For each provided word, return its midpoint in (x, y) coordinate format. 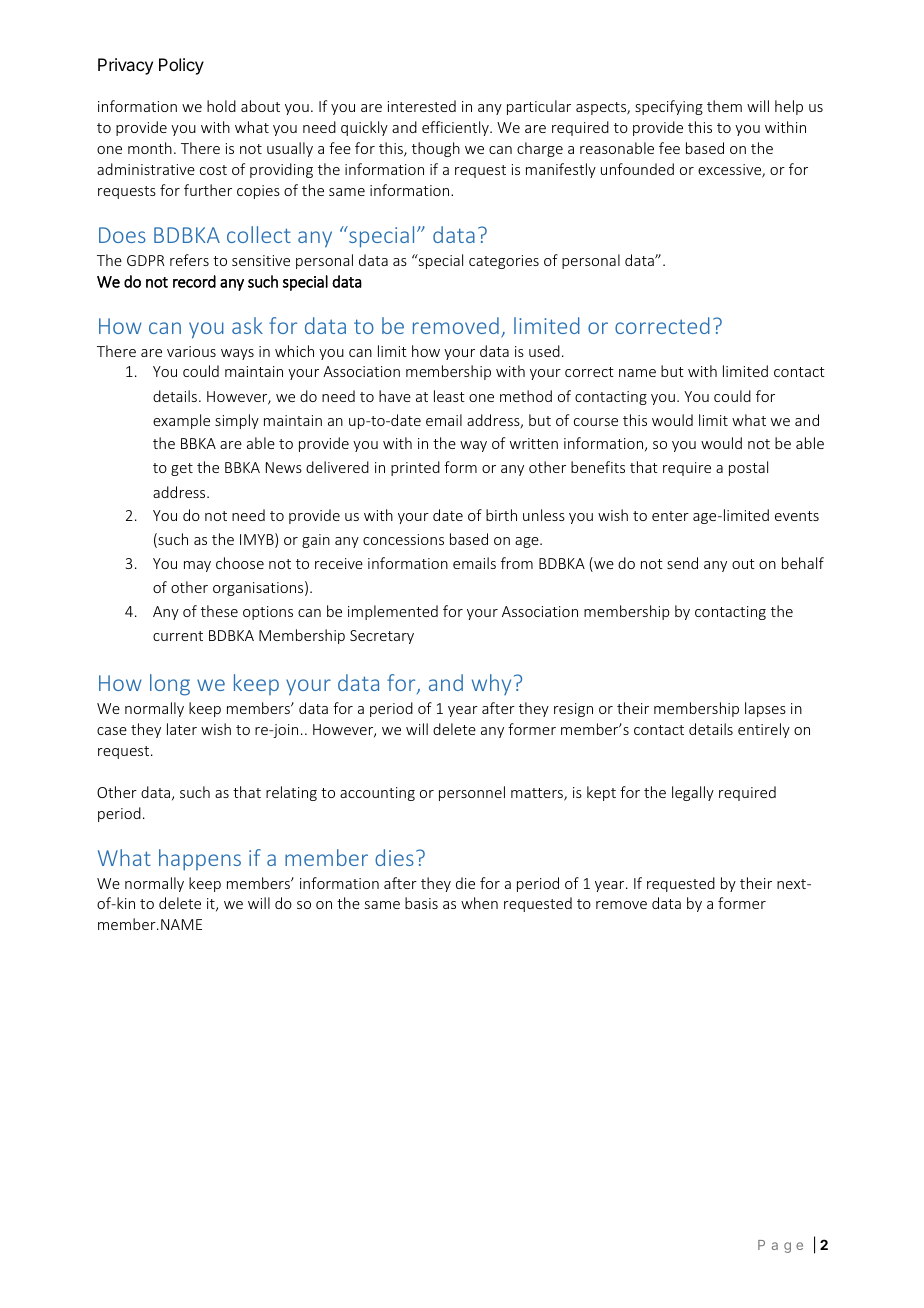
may (197, 566)
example (181, 421)
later (182, 729)
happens (200, 860)
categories (504, 262)
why (491, 684)
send (682, 563)
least (449, 396)
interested (422, 106)
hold (221, 106)
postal (748, 468)
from (517, 563)
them (724, 106)
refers (189, 260)
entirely (764, 730)
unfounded (637, 169)
